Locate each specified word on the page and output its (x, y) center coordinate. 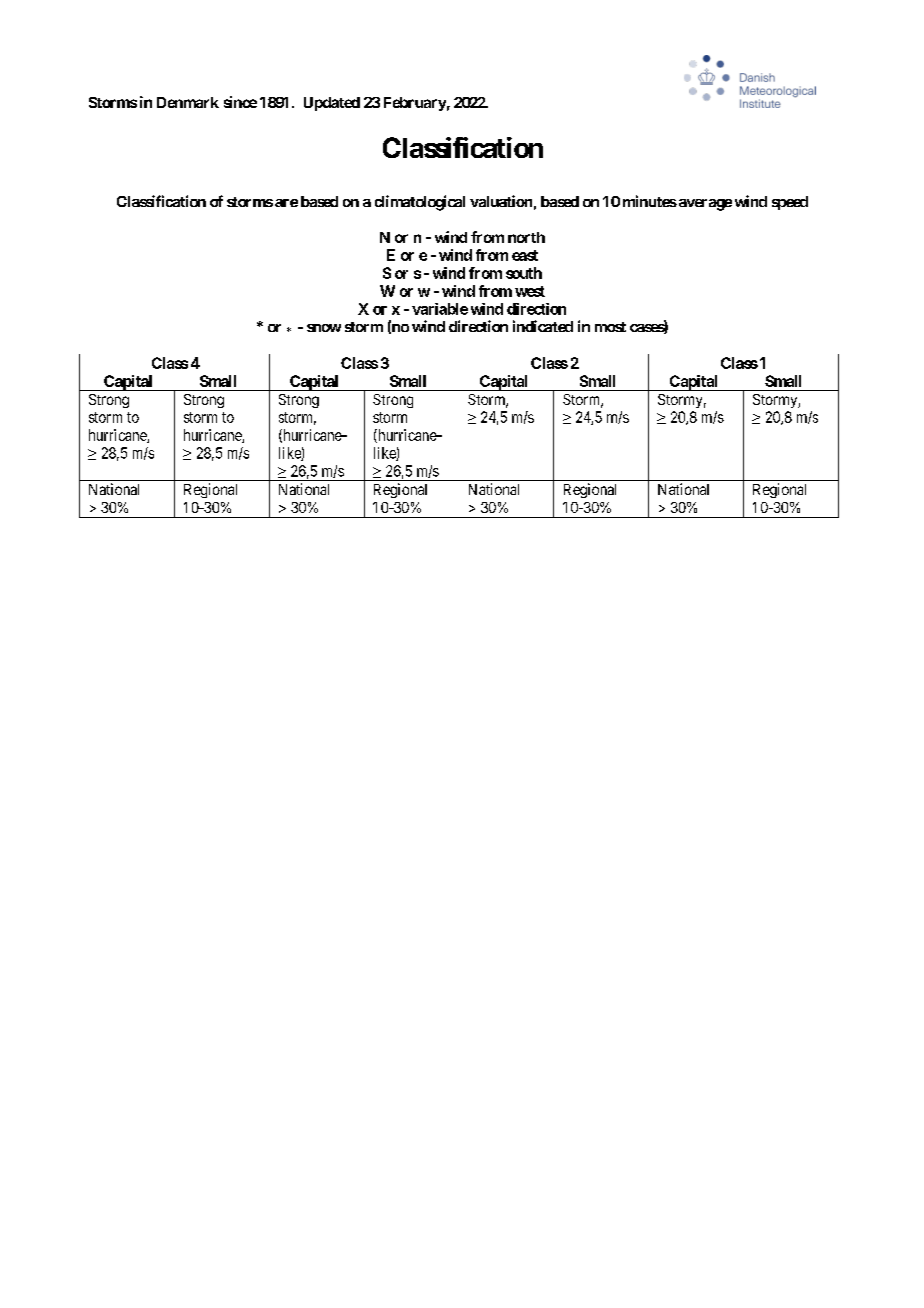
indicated (543, 326)
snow (324, 328)
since (240, 102)
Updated (332, 104)
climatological (420, 203)
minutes (650, 201)
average (704, 205)
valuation (501, 201)
